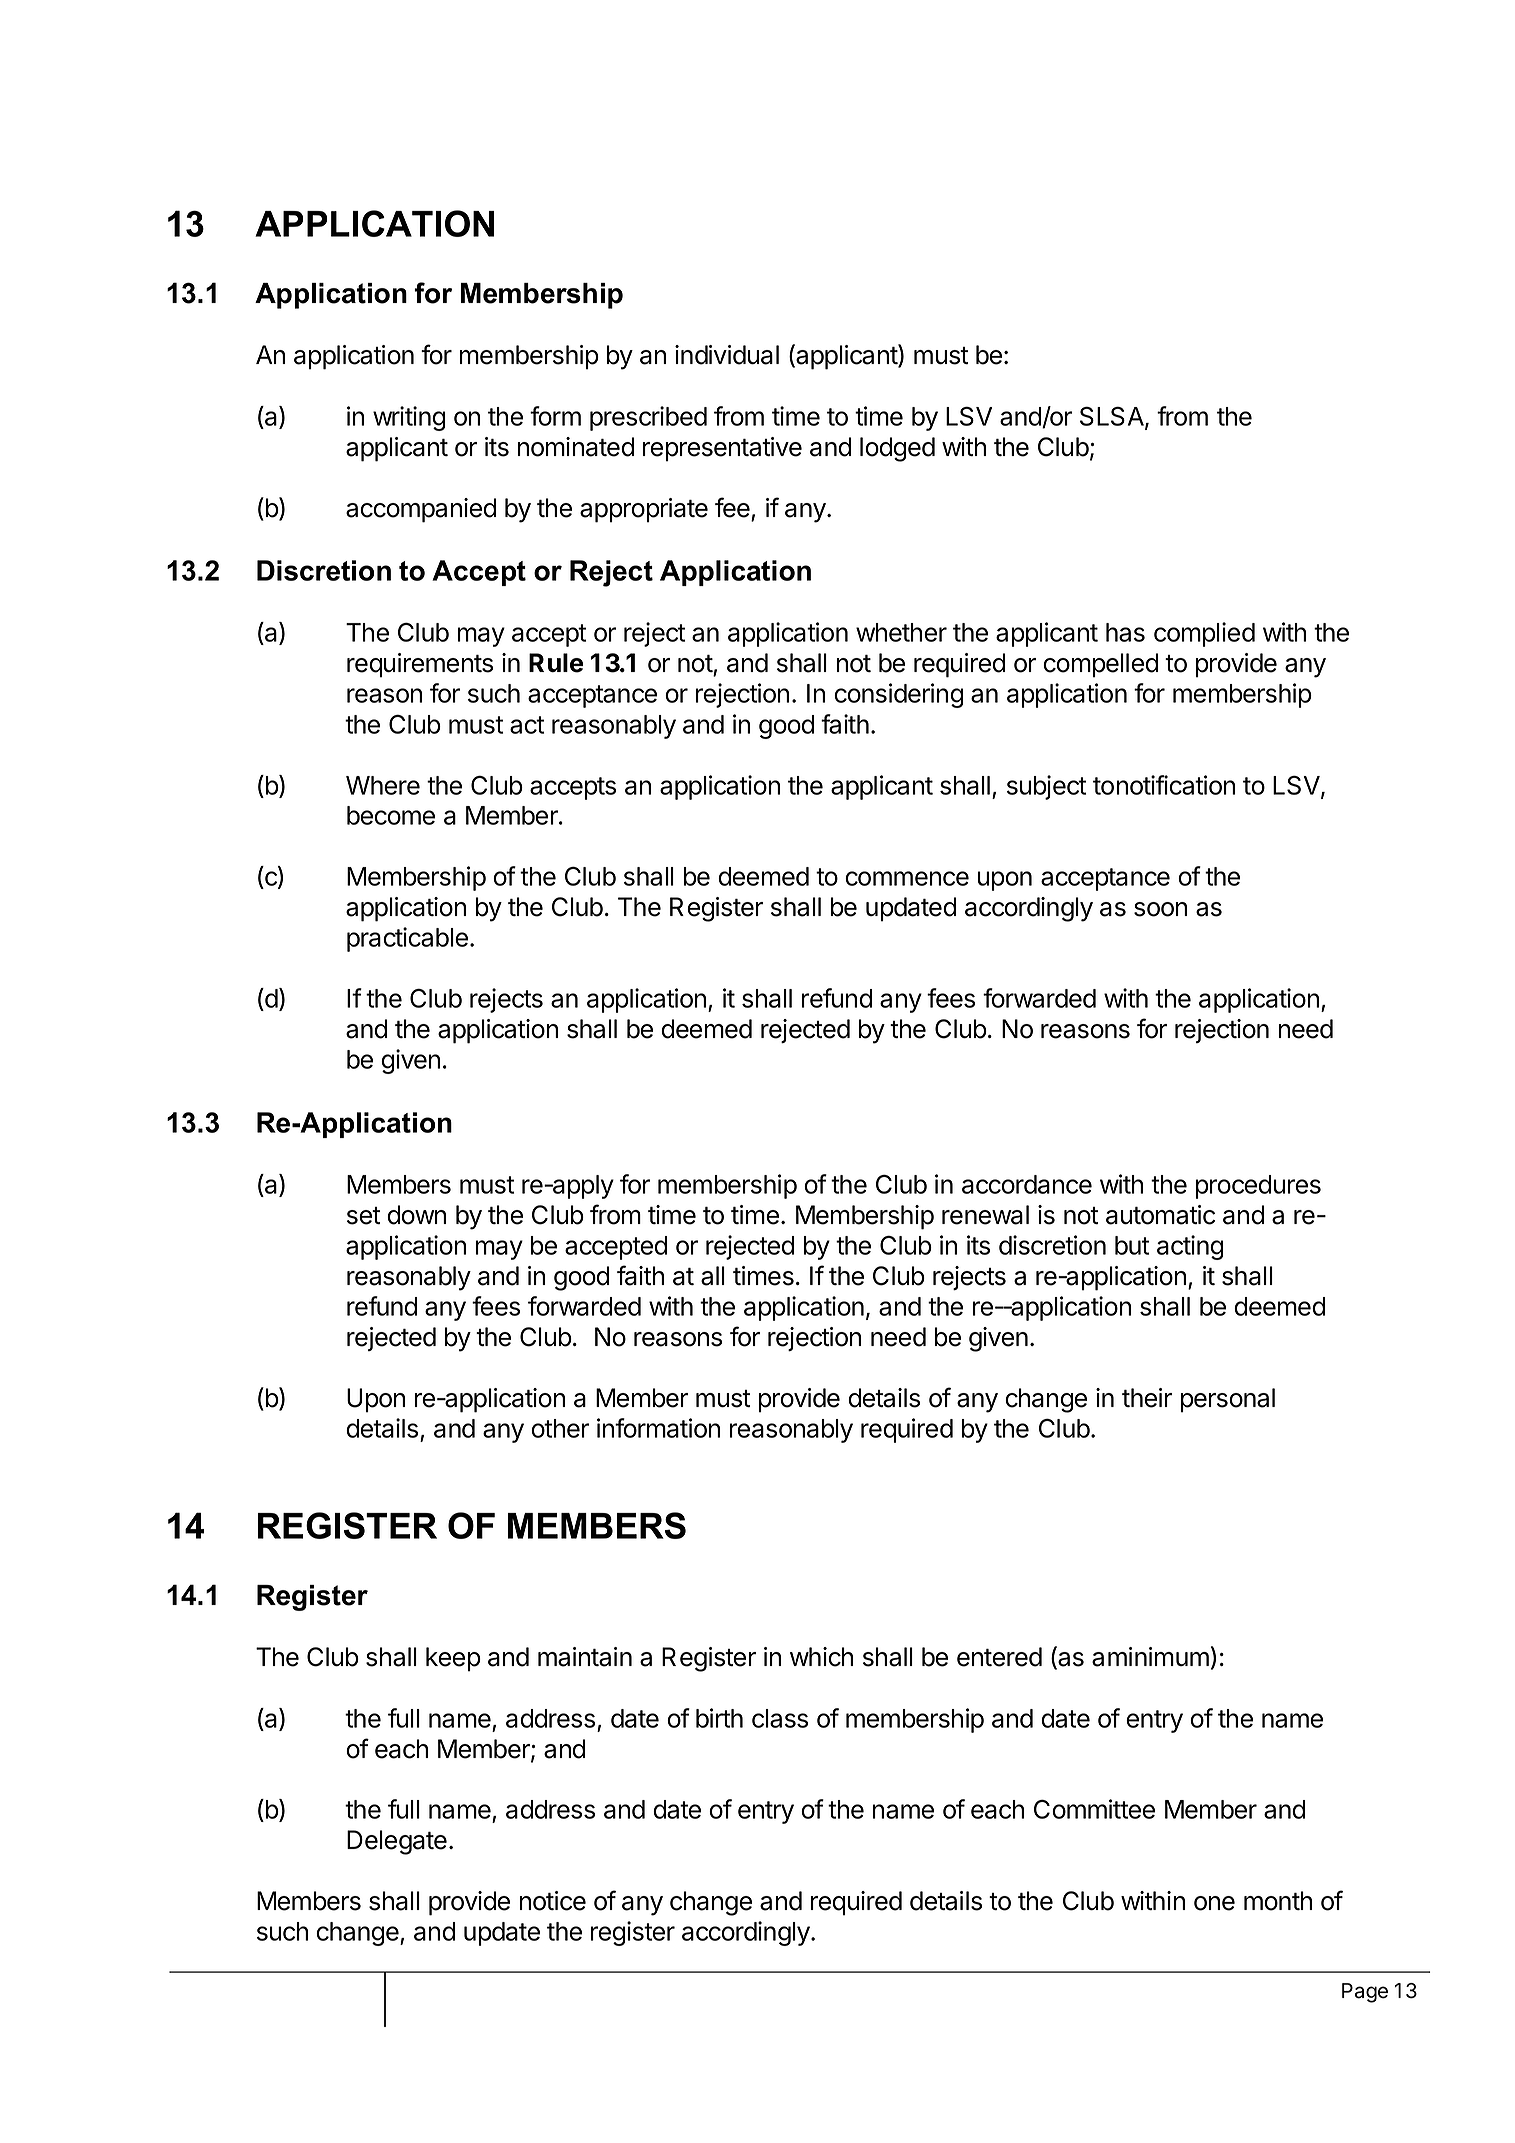  What do you see at coordinates (897, 449) in the screenshot?
I see `lodged` at bounding box center [897, 449].
